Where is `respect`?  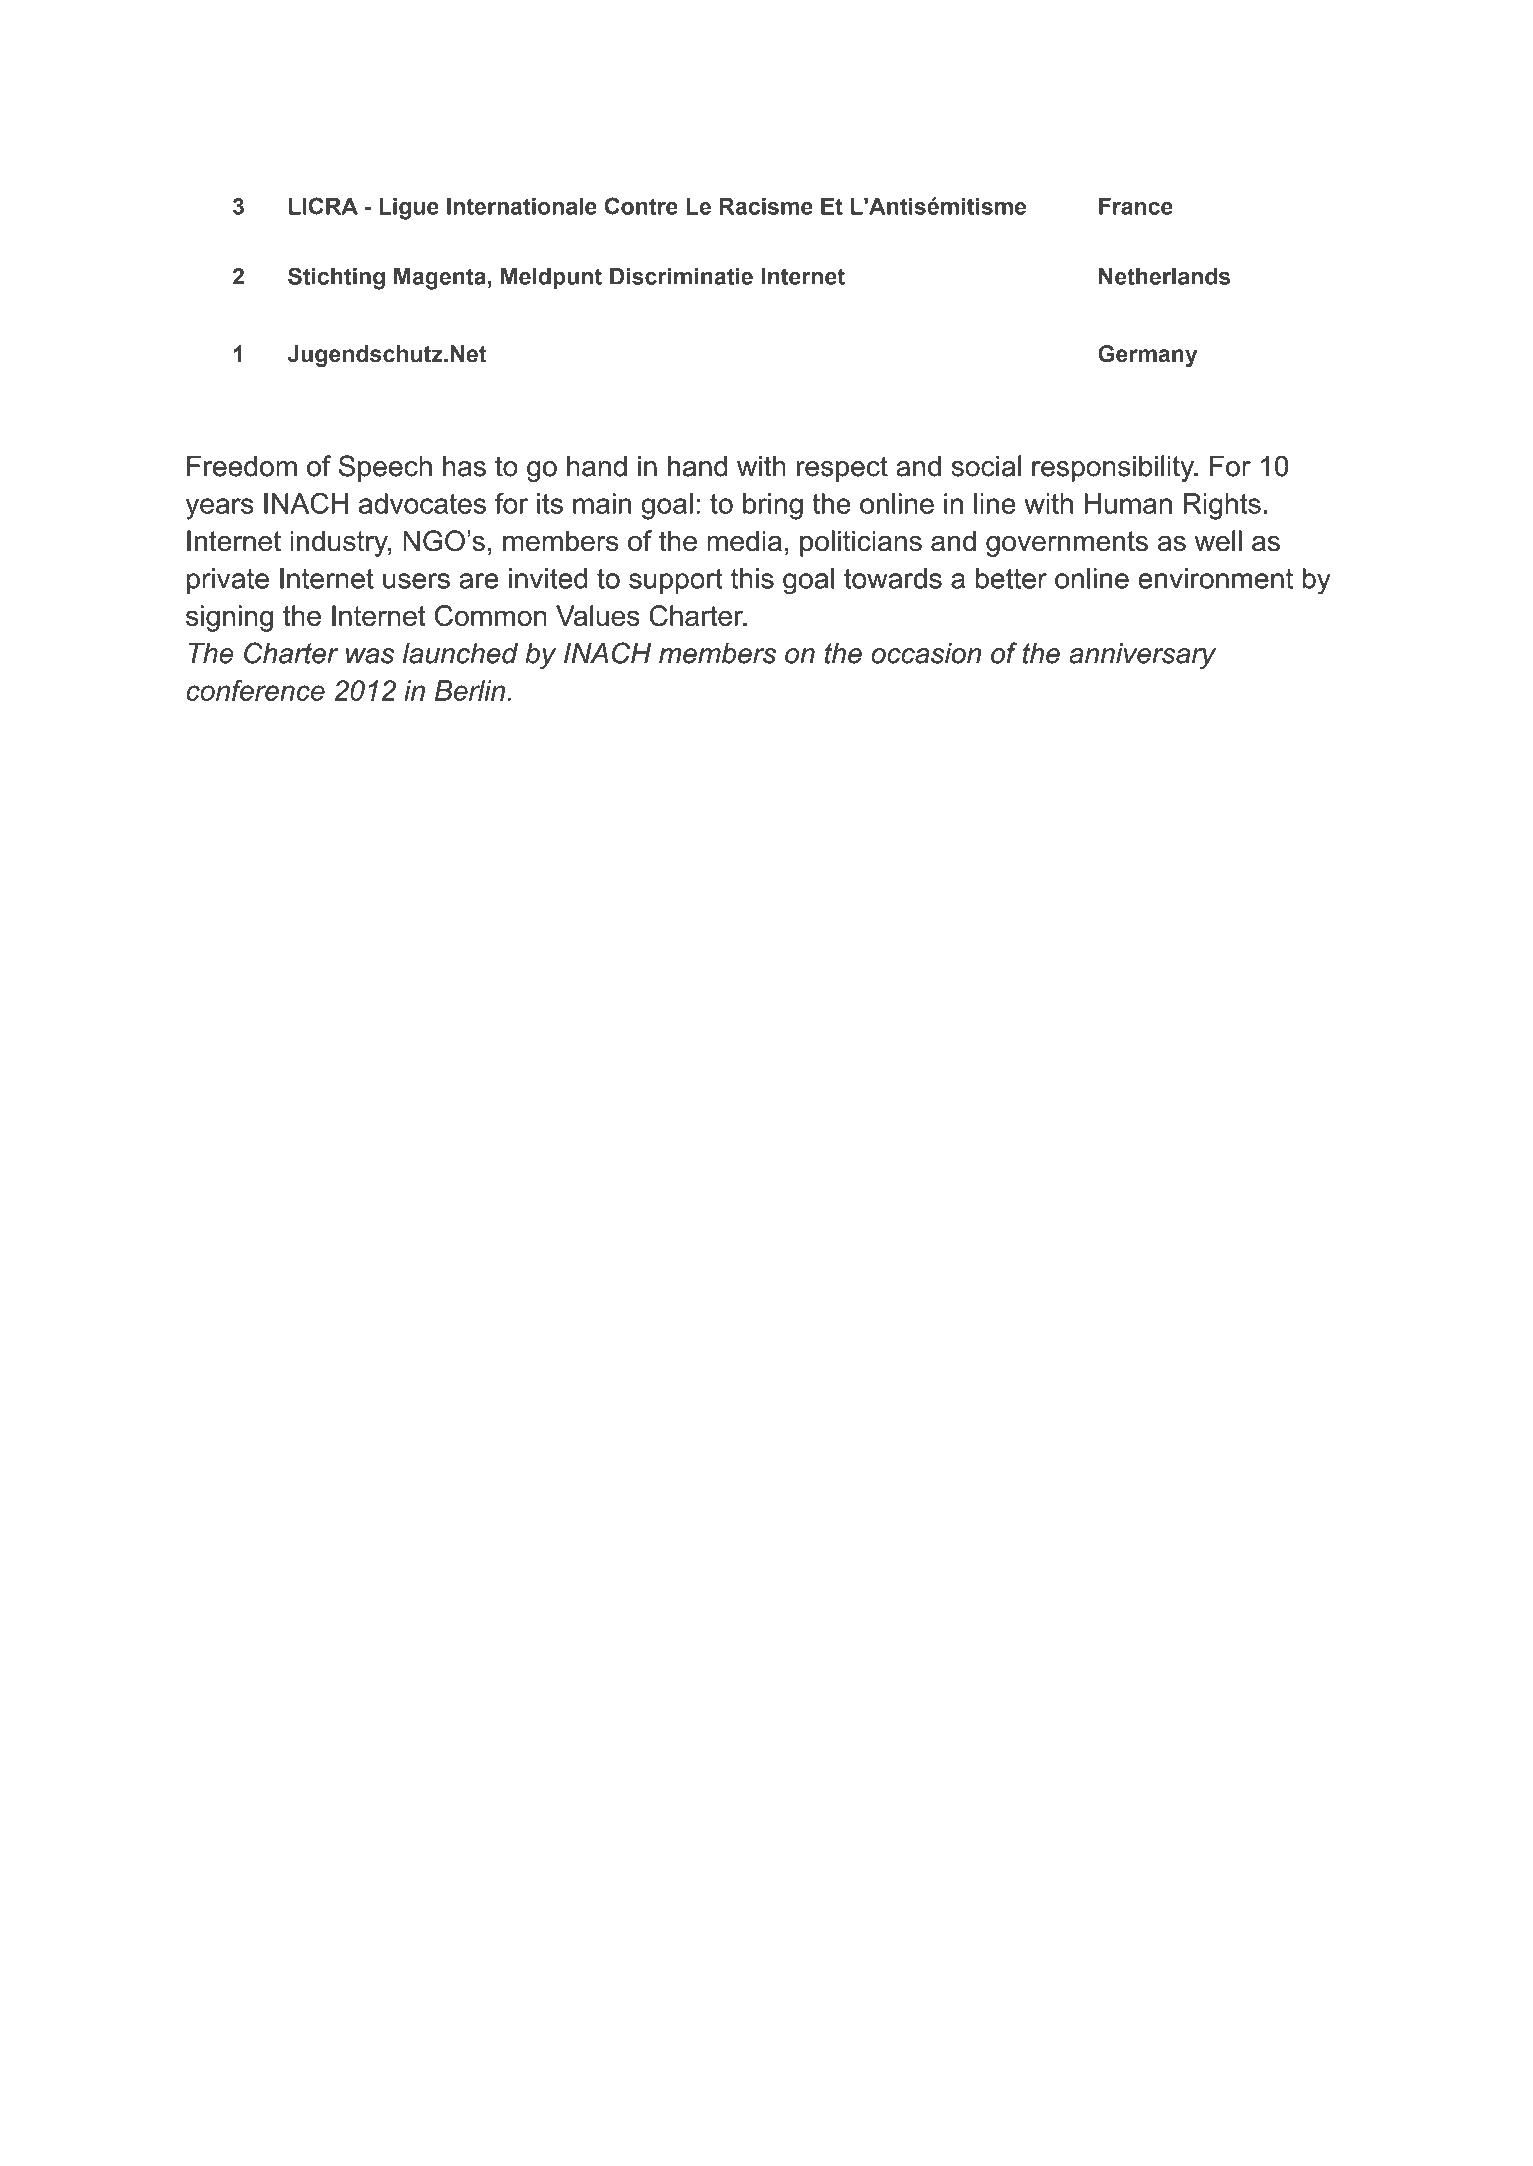 respect is located at coordinates (842, 469).
